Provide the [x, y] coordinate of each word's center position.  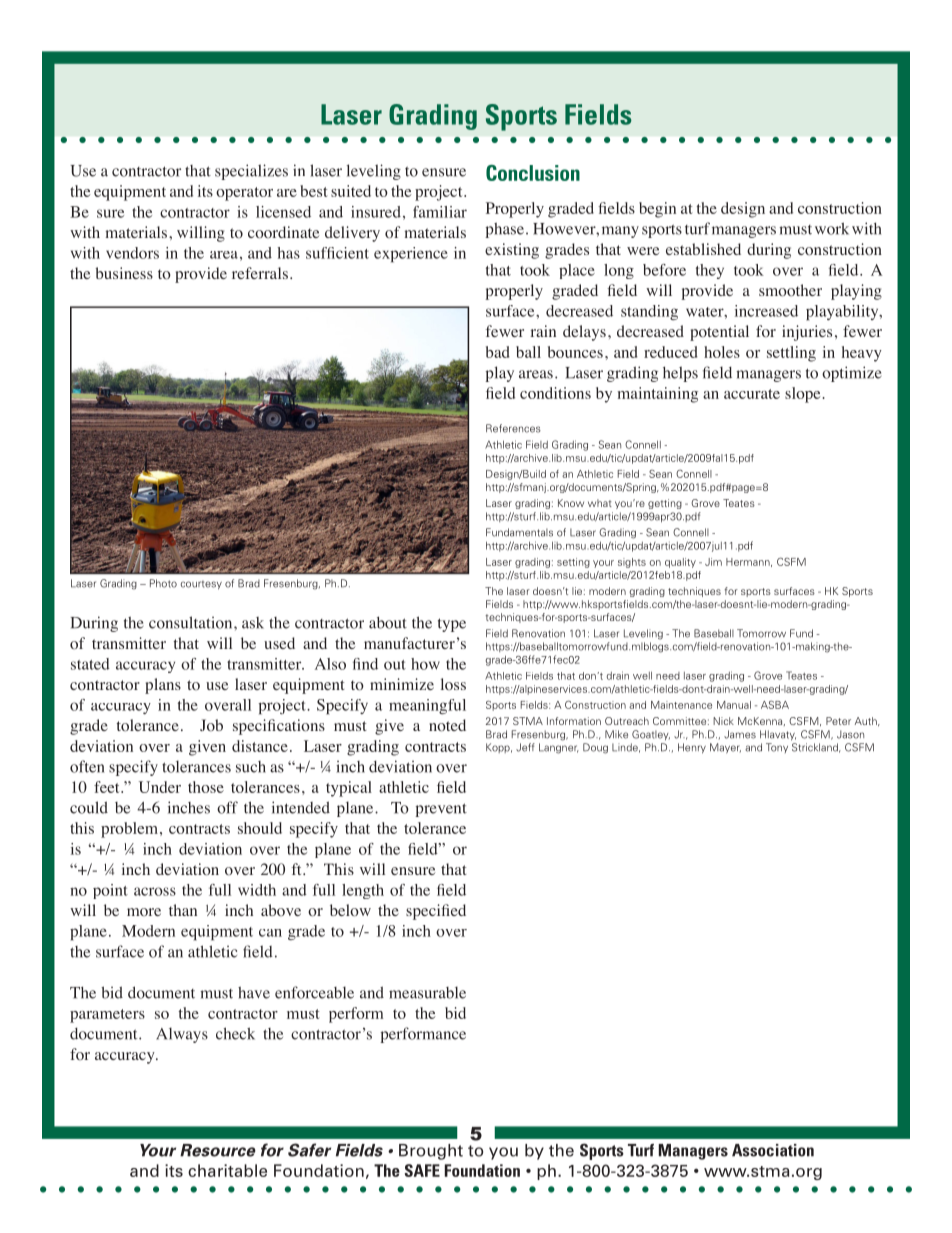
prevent [441, 810]
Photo [163, 583]
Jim [713, 562]
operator [244, 194]
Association [773, 1150]
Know [571, 503]
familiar [440, 212]
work [832, 228]
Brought [431, 1152]
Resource [218, 1150]
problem [131, 830]
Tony [777, 748]
